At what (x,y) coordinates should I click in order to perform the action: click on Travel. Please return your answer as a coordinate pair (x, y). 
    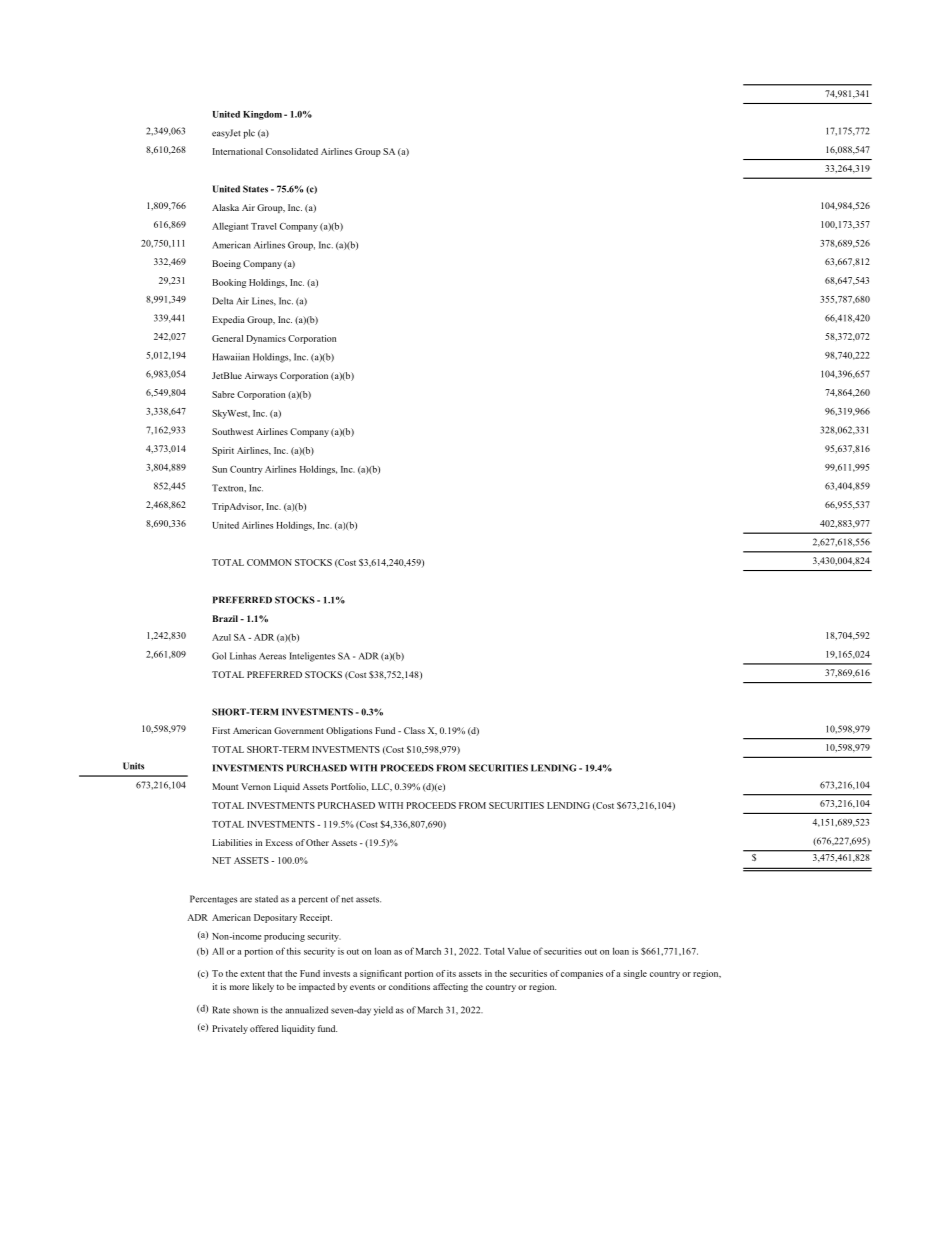
    Looking at the image, I should click on (264, 226).
